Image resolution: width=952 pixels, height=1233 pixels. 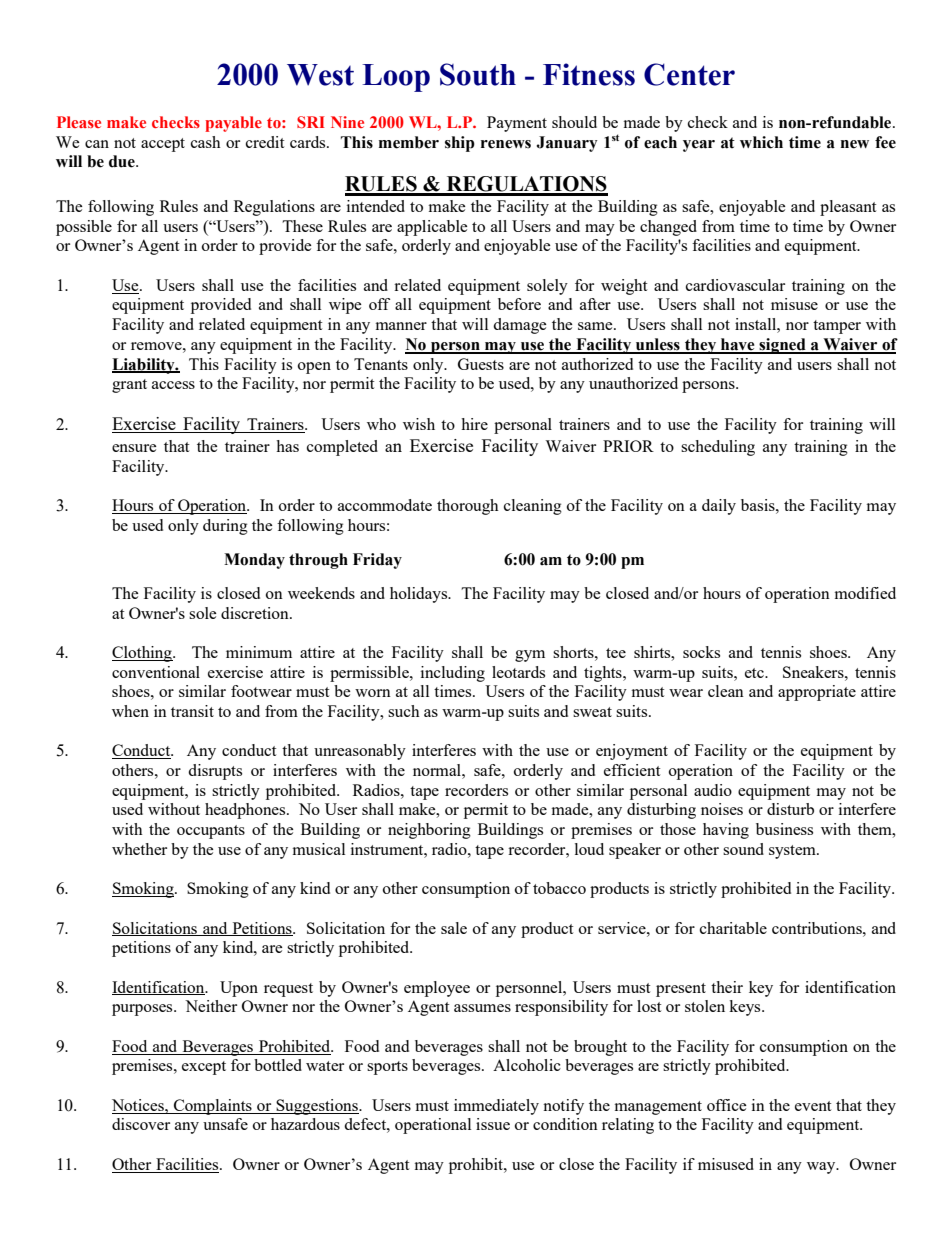 What do you see at coordinates (429, 831) in the screenshot?
I see `neighboring` at bounding box center [429, 831].
